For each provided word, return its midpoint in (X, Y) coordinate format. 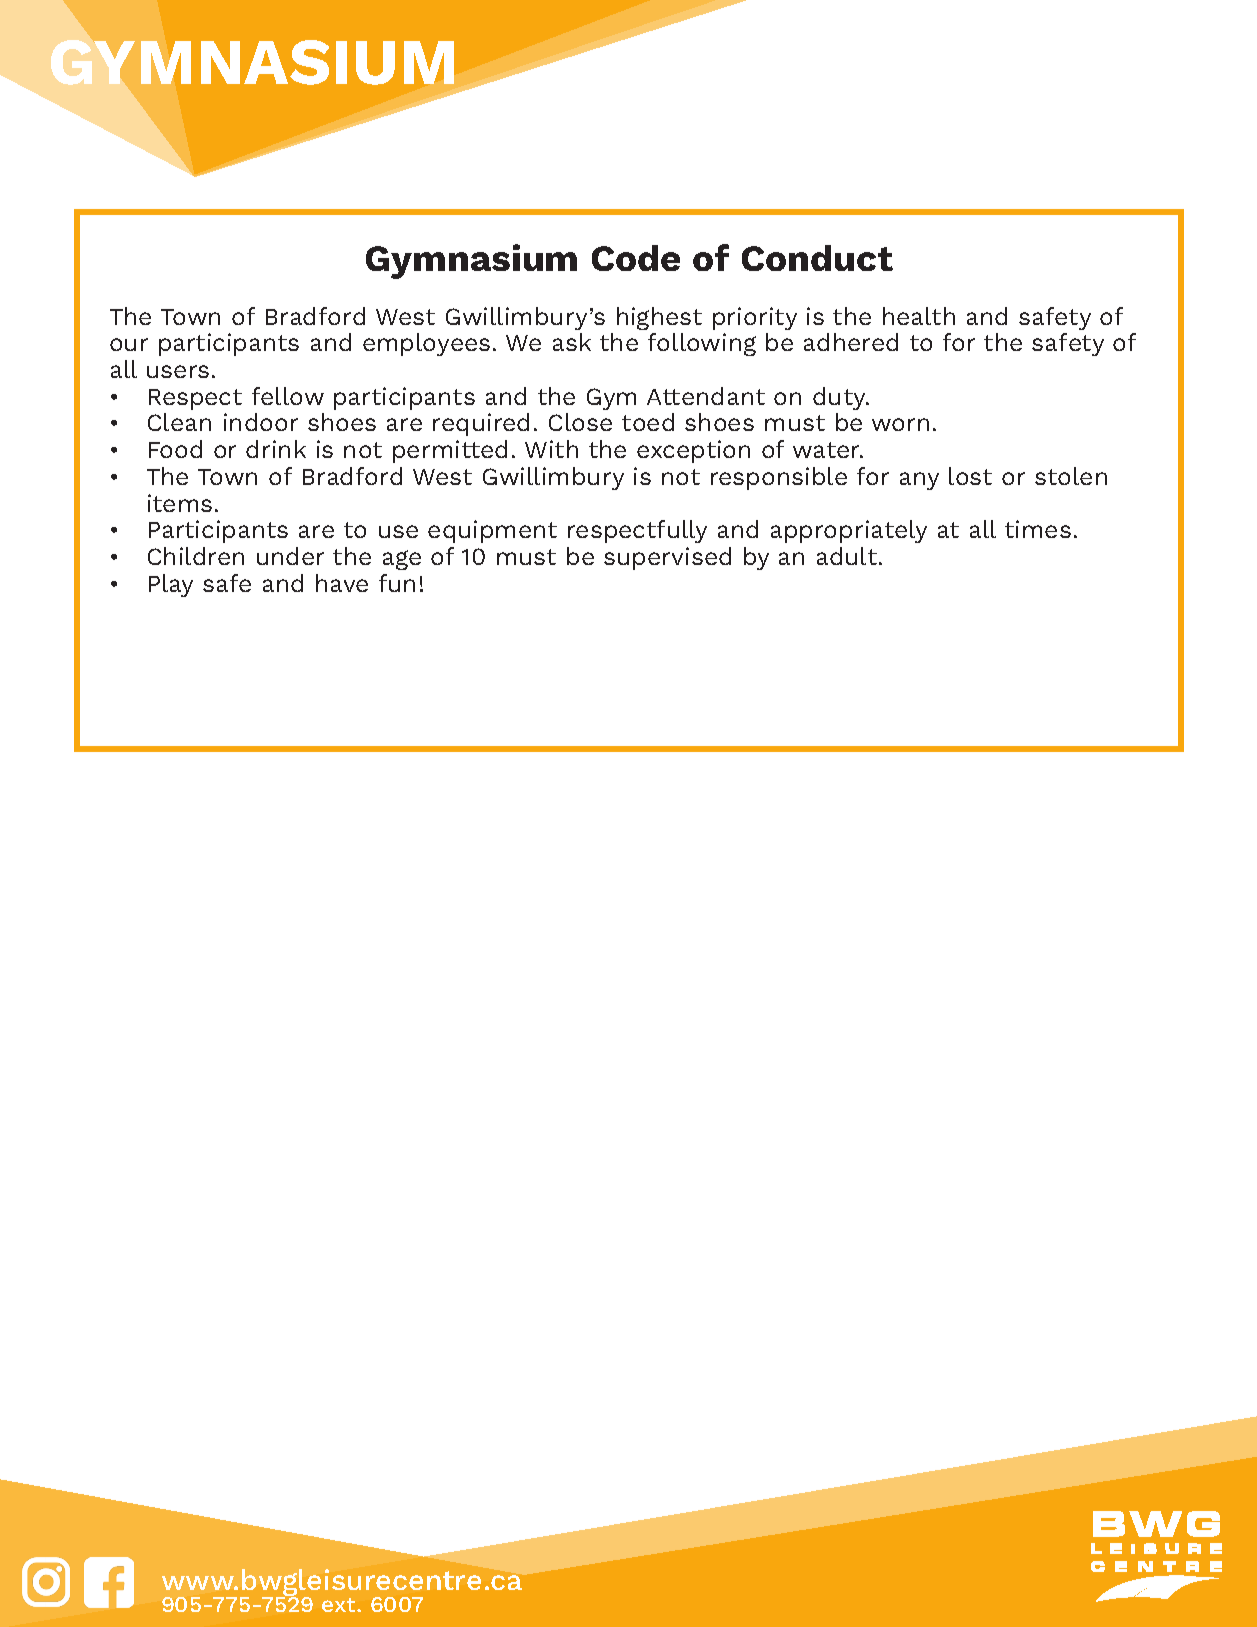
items (180, 503)
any (919, 481)
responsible (779, 478)
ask (572, 342)
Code (636, 258)
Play (171, 585)
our (129, 344)
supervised (667, 558)
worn (900, 424)
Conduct (817, 258)
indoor (261, 422)
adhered (851, 342)
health (919, 316)
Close (580, 422)
